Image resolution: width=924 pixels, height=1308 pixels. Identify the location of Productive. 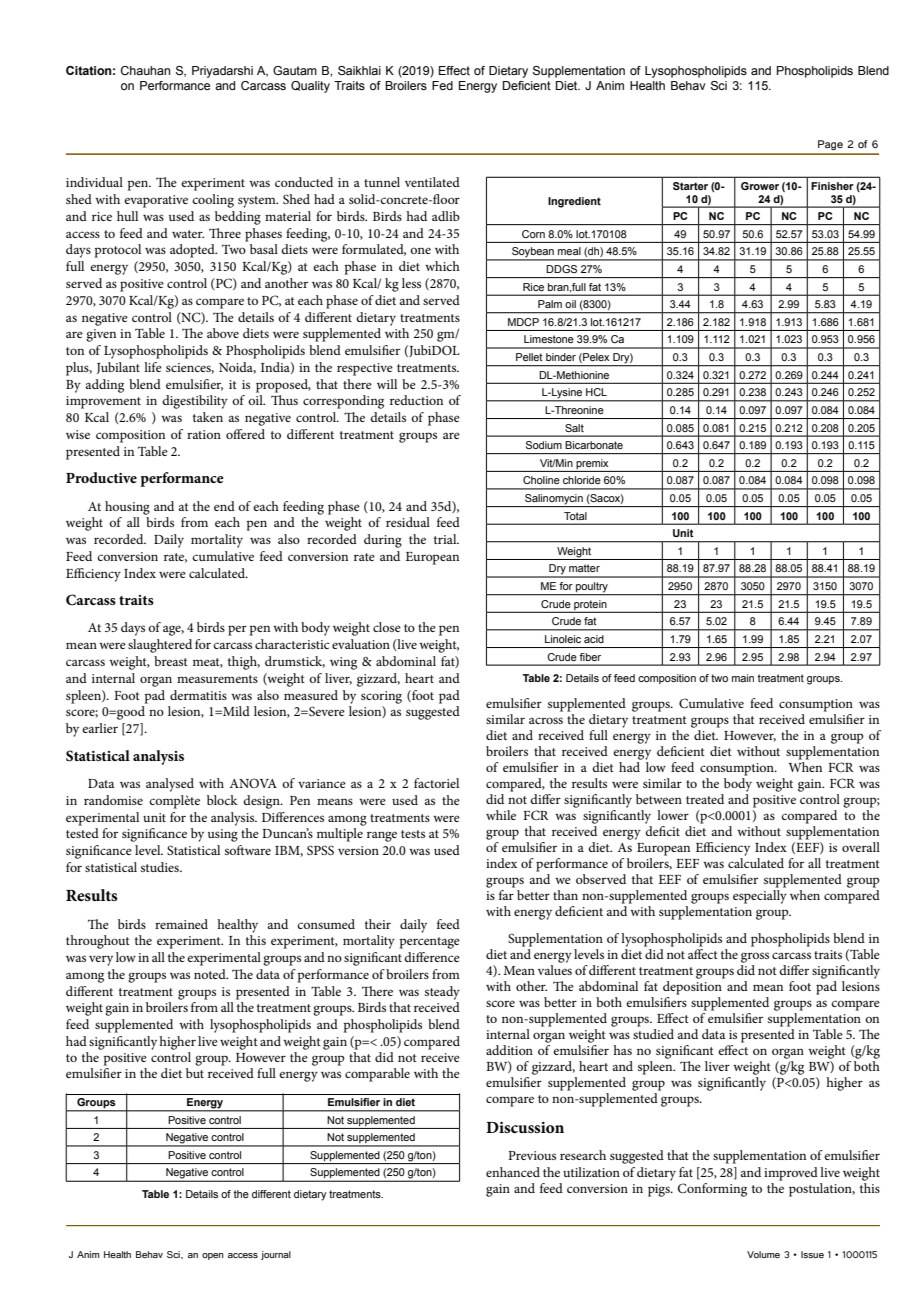
(101, 477).
